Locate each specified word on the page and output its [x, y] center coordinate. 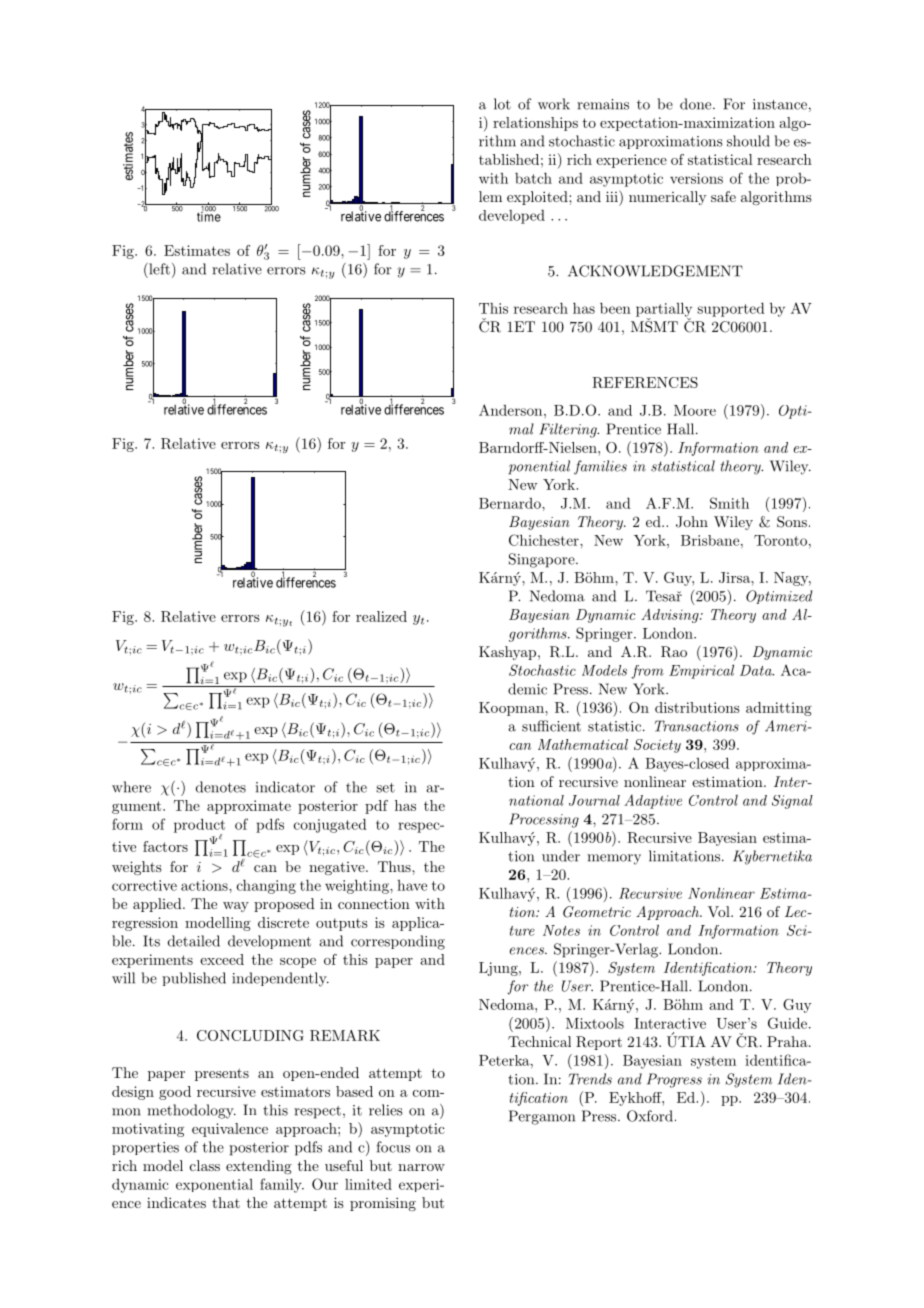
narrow [421, 1167]
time [209, 216]
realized [381, 616]
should [748, 141]
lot [502, 104]
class [205, 1165]
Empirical [701, 671]
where [131, 787]
